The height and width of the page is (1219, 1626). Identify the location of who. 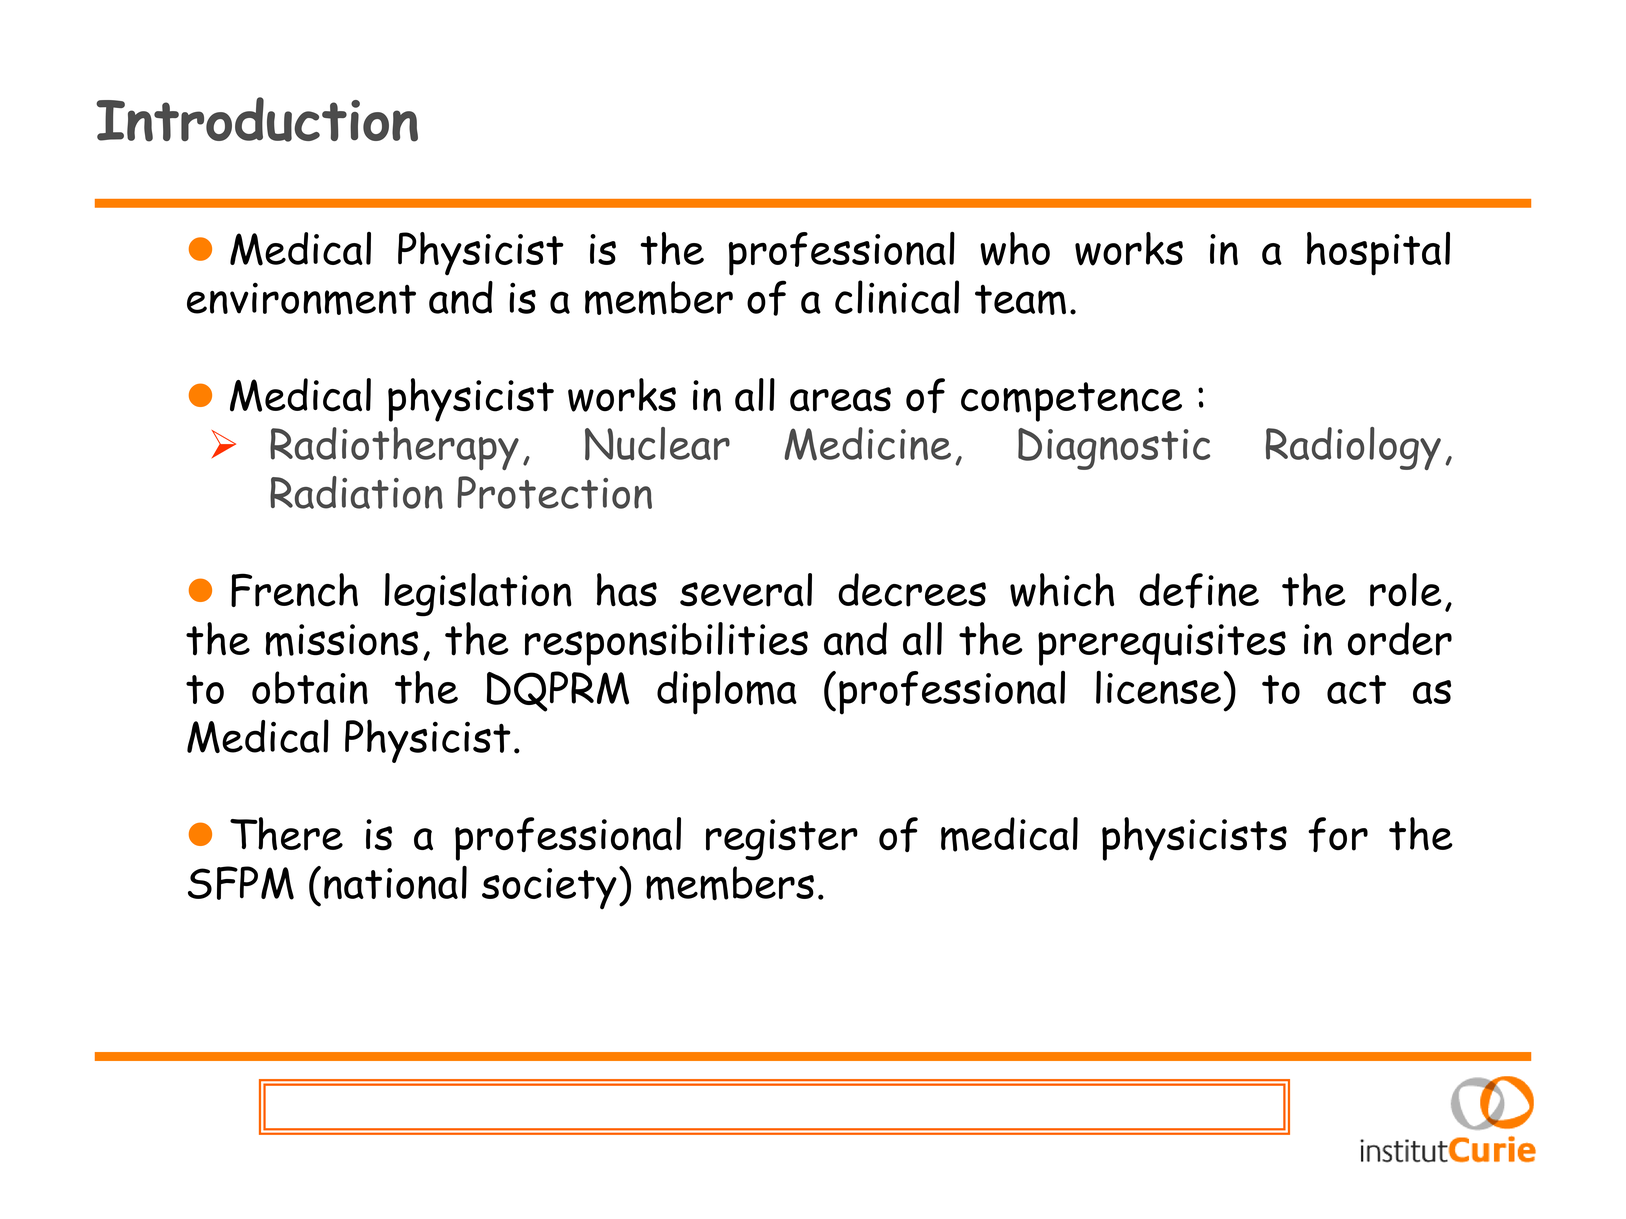
(1015, 249).
